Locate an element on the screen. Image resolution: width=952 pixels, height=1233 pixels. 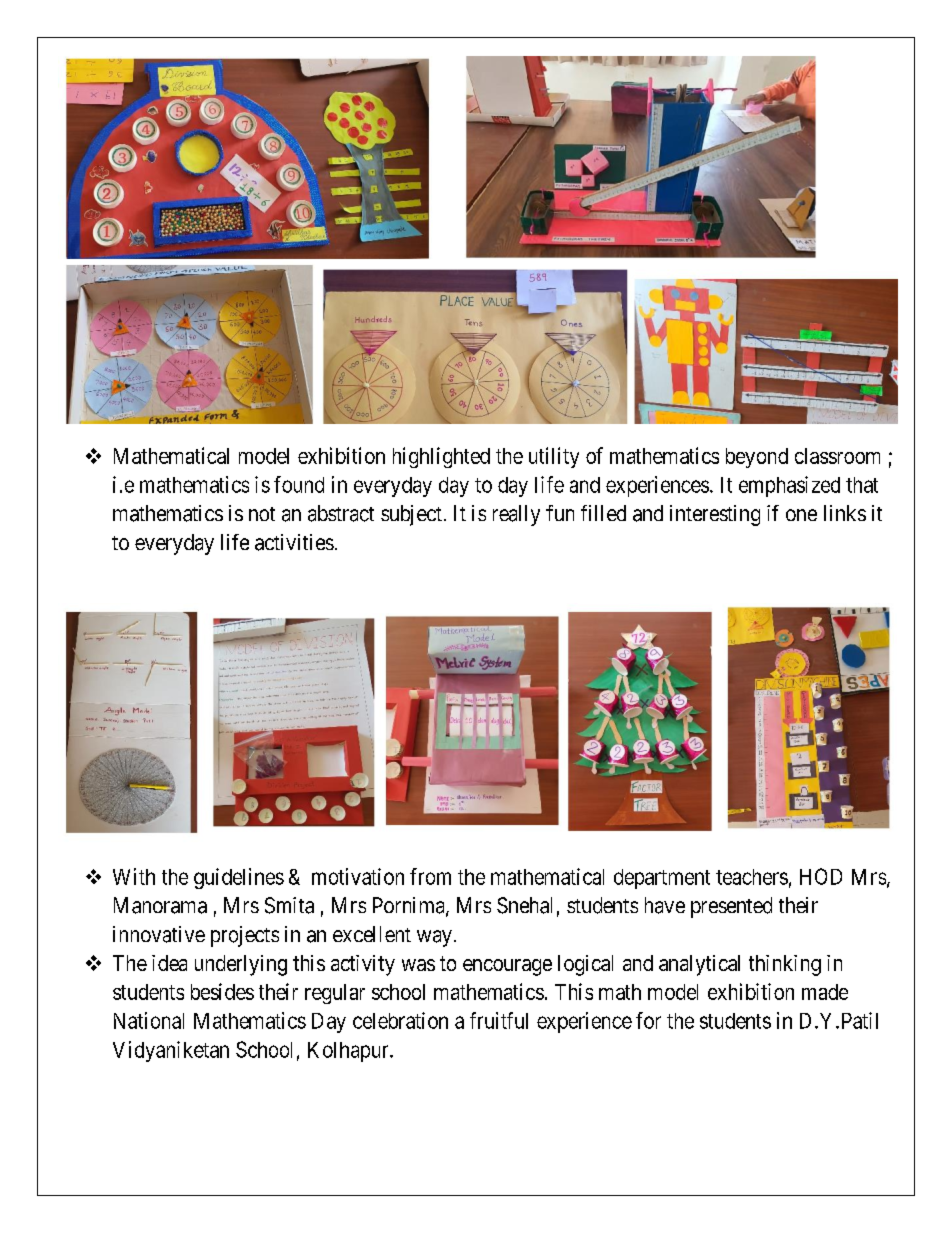
from is located at coordinates (430, 876).
